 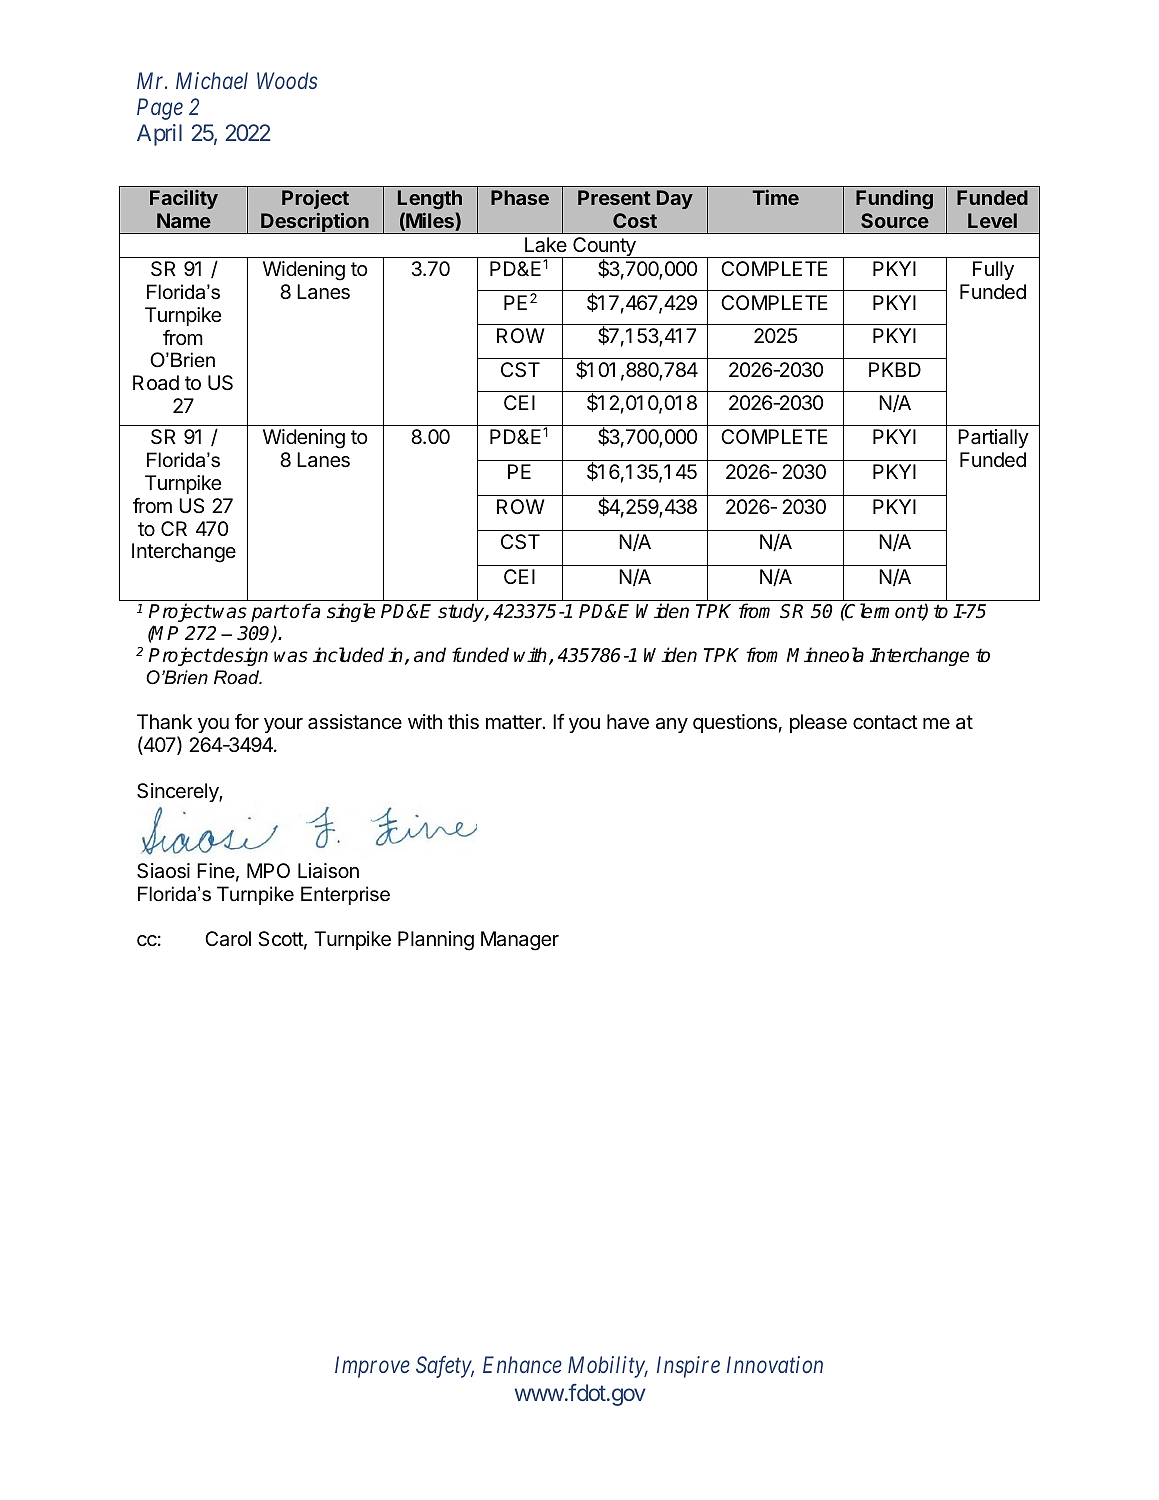 What do you see at coordinates (315, 223) in the image?
I see `Description` at bounding box center [315, 223].
